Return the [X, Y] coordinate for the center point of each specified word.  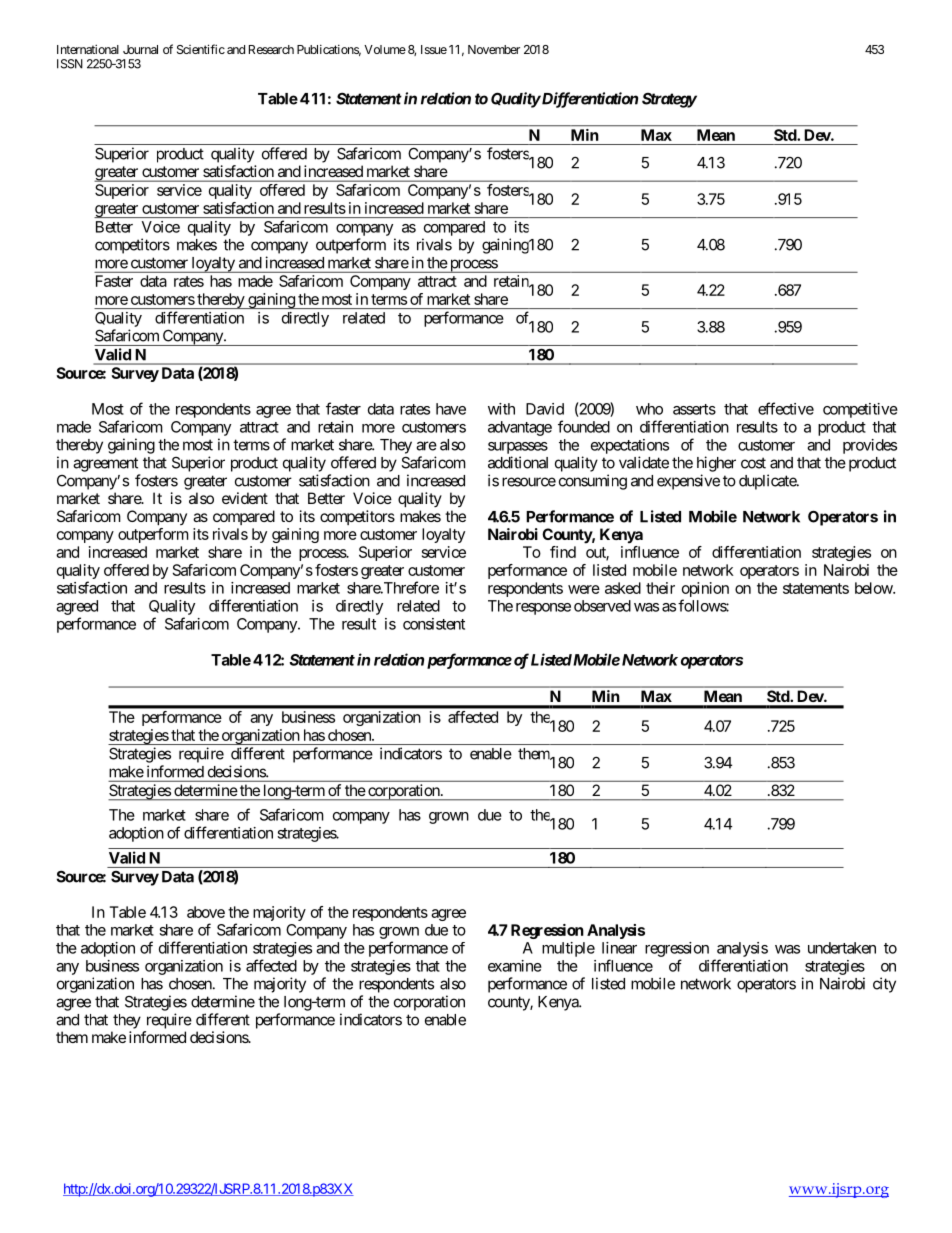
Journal [140, 49]
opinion [705, 589]
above [206, 912]
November [494, 49]
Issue [434, 49]
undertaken [842, 948]
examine [515, 966]
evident [245, 498]
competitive [860, 410]
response [543, 609]
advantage [520, 428]
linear [619, 948]
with [501, 409]
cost [753, 463]
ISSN [70, 64]
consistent [434, 624]
